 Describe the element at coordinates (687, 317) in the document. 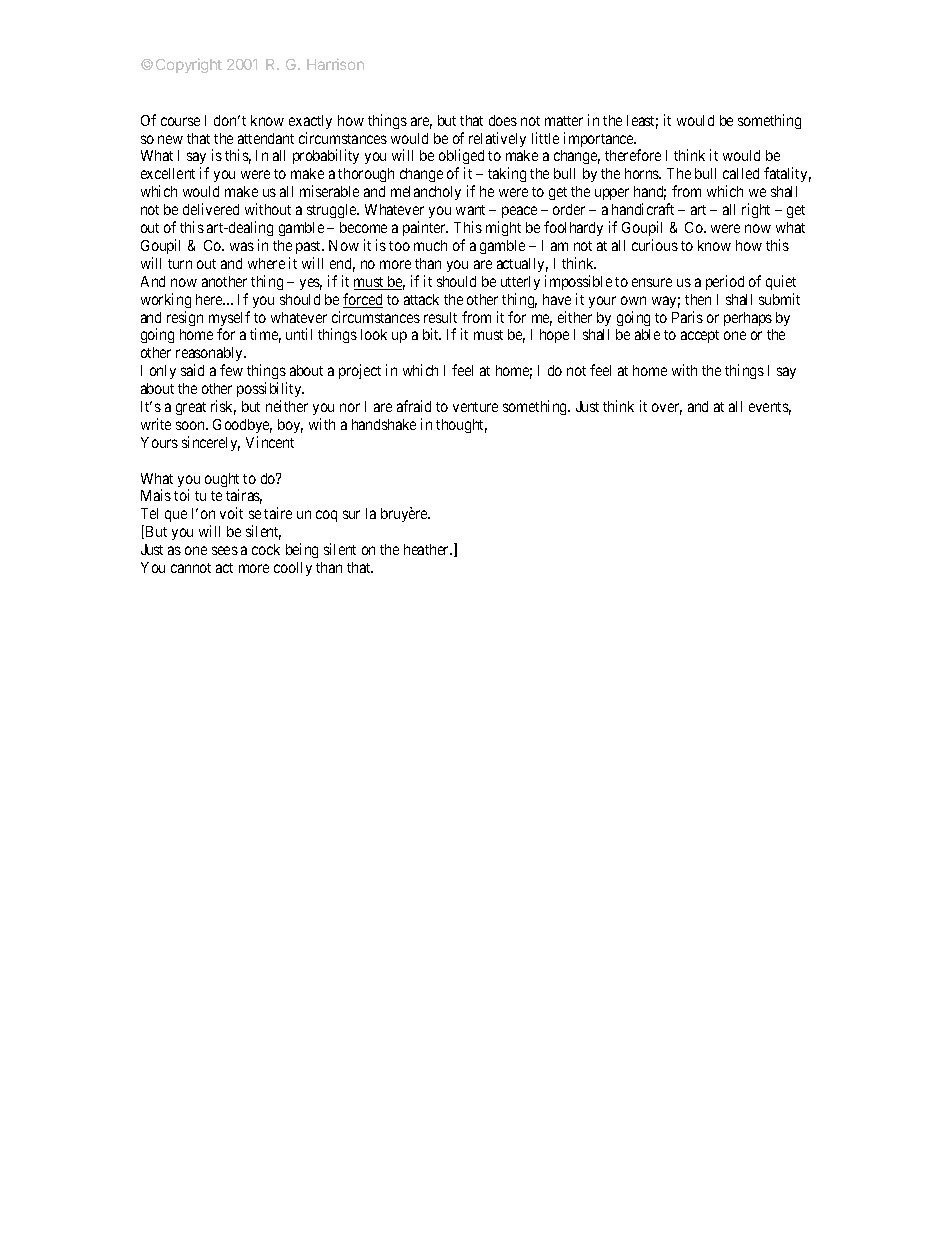

I see `Paris` at that location.
